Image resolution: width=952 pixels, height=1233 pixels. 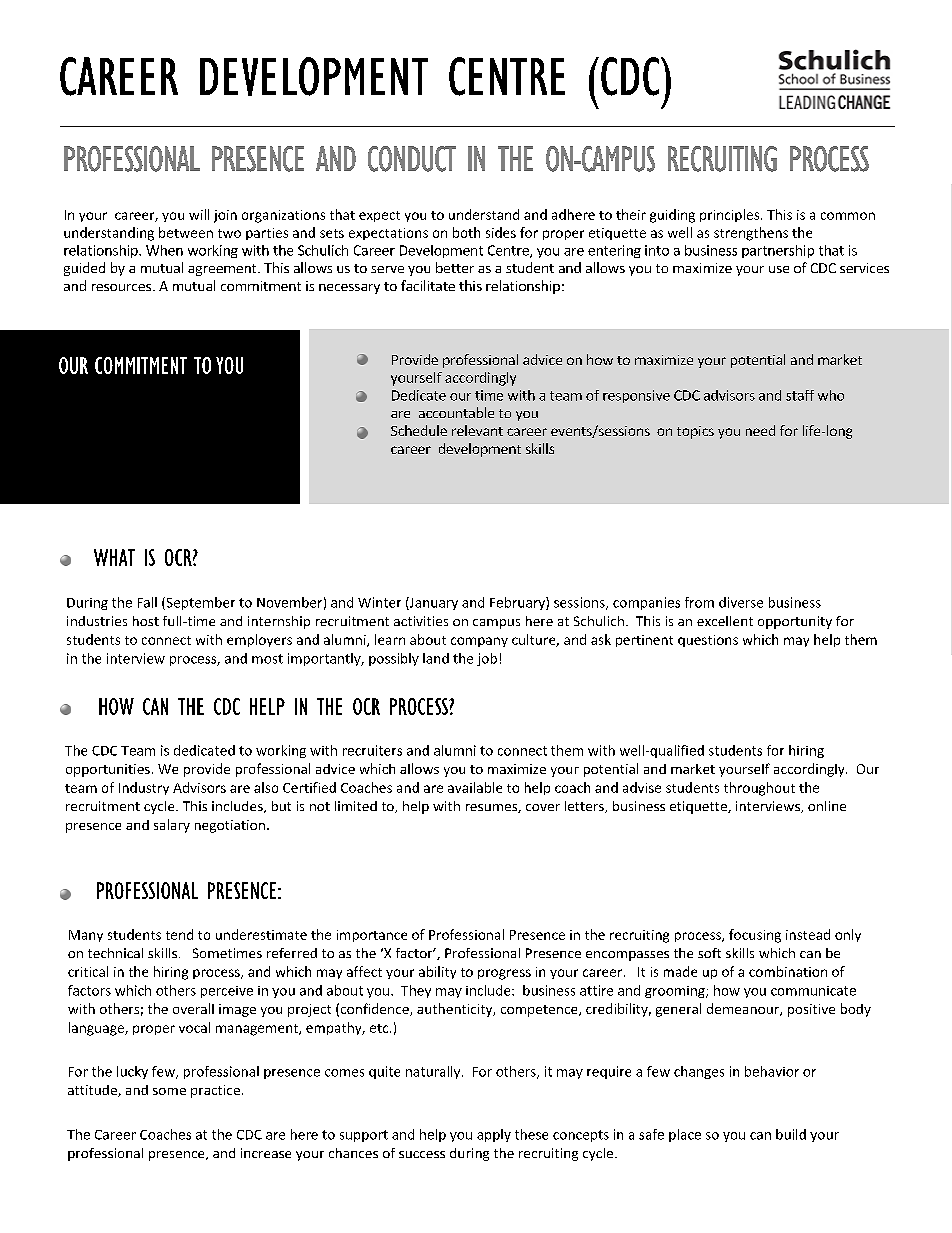 What do you see at coordinates (477, 430) in the screenshot?
I see `relevant` at bounding box center [477, 430].
